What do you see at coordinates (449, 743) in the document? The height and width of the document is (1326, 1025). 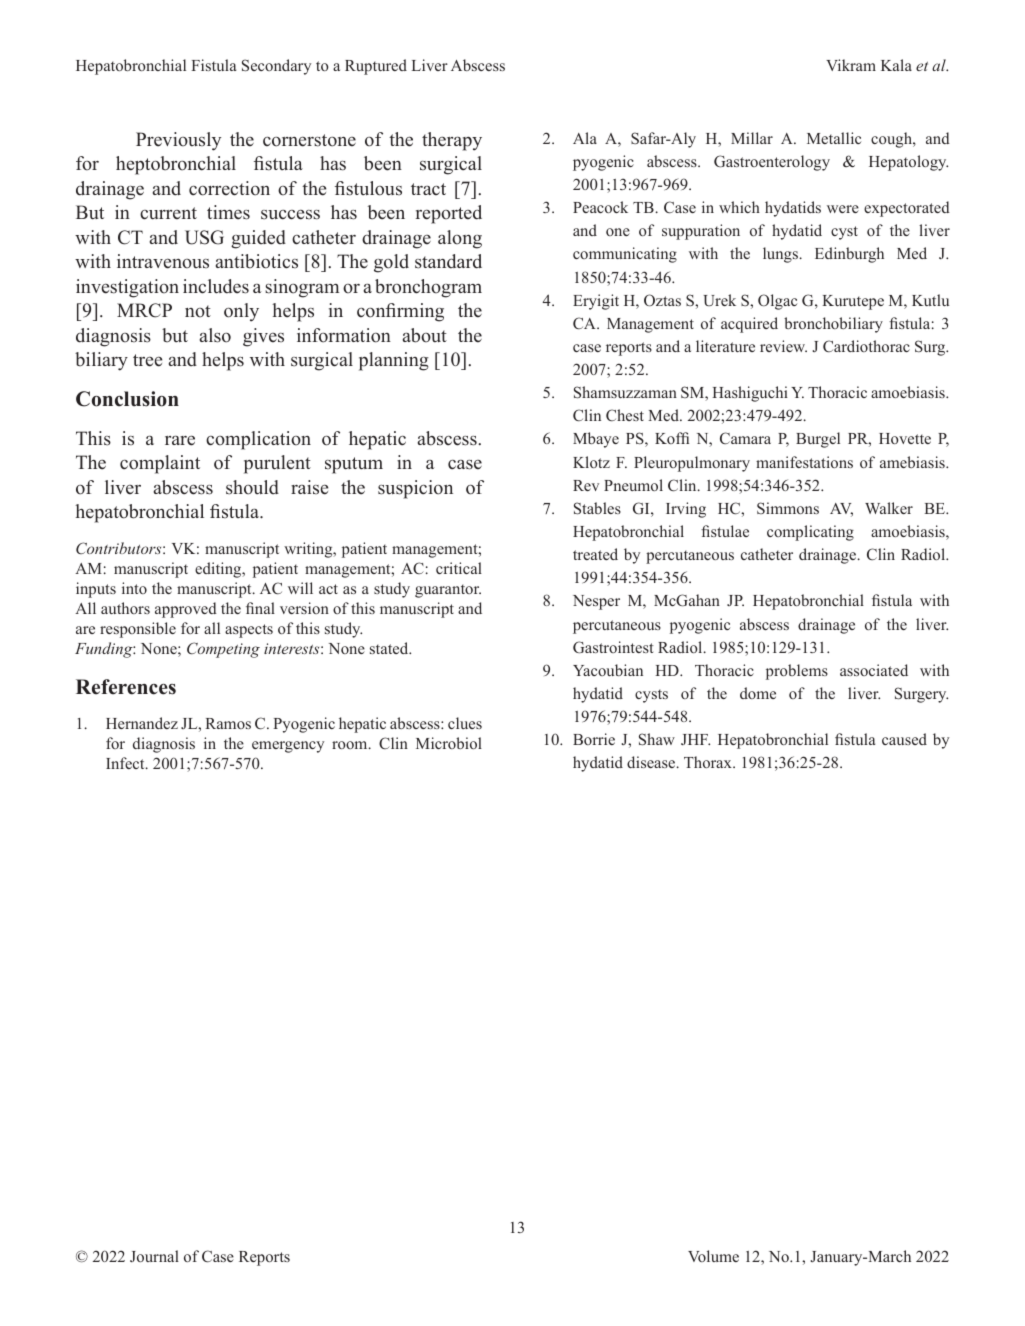 I see `Microbiol` at bounding box center [449, 743].
